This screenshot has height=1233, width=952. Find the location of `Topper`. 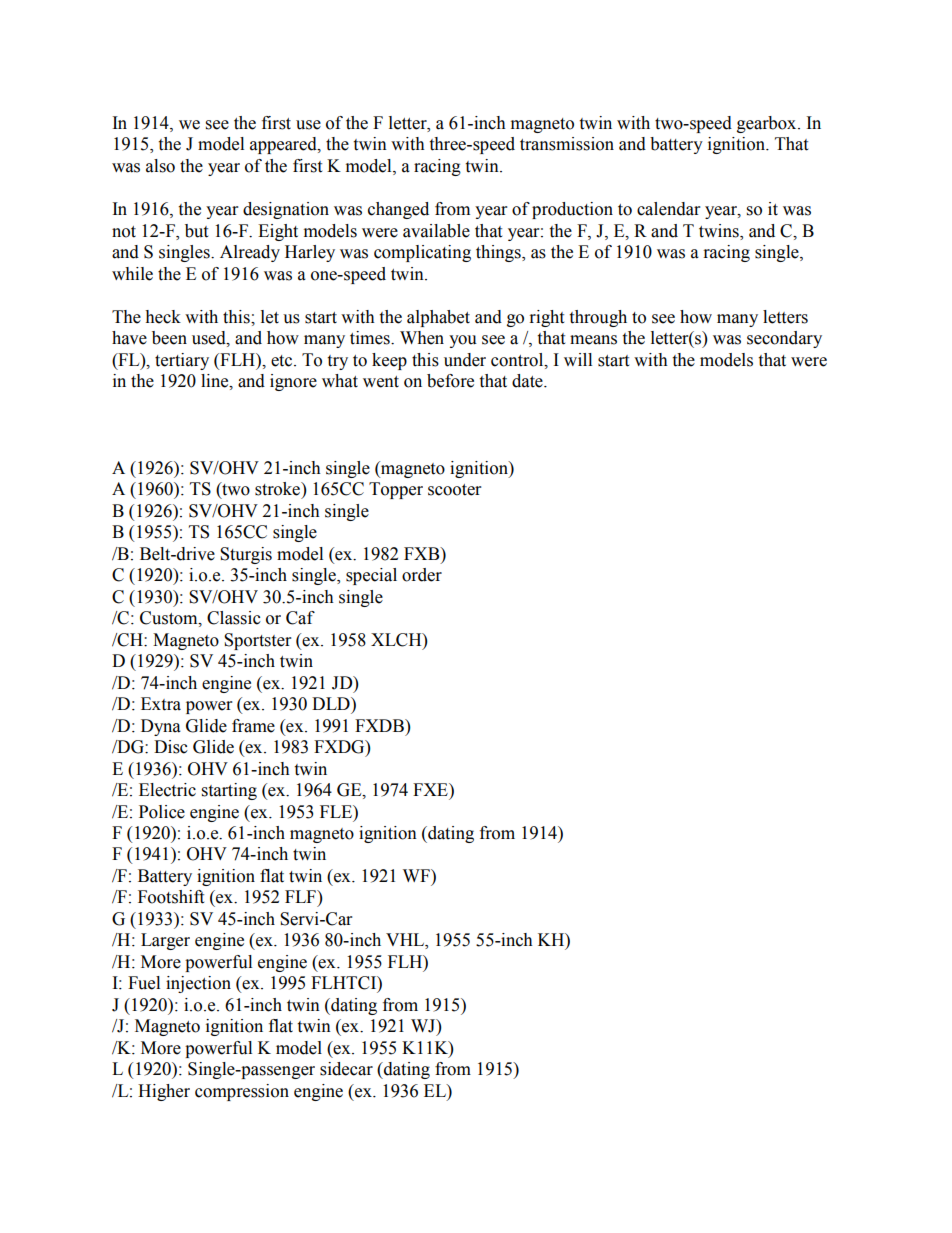

Topper is located at coordinates (396, 490).
